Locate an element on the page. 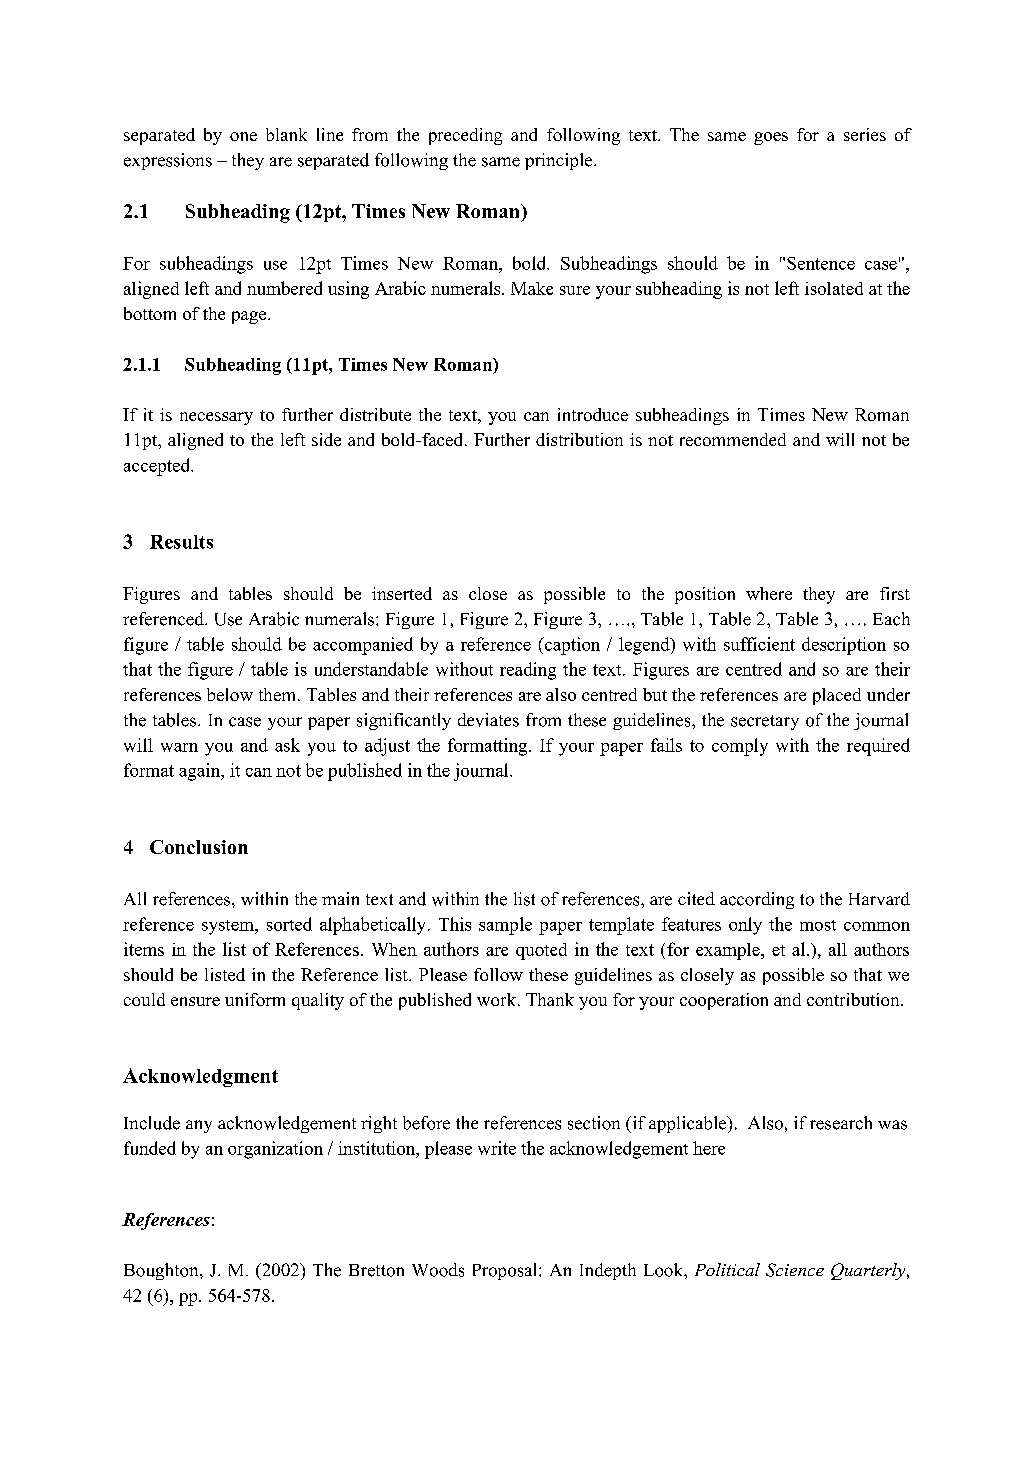 This page has height=1461, width=1033. Boughton is located at coordinates (162, 1271).
